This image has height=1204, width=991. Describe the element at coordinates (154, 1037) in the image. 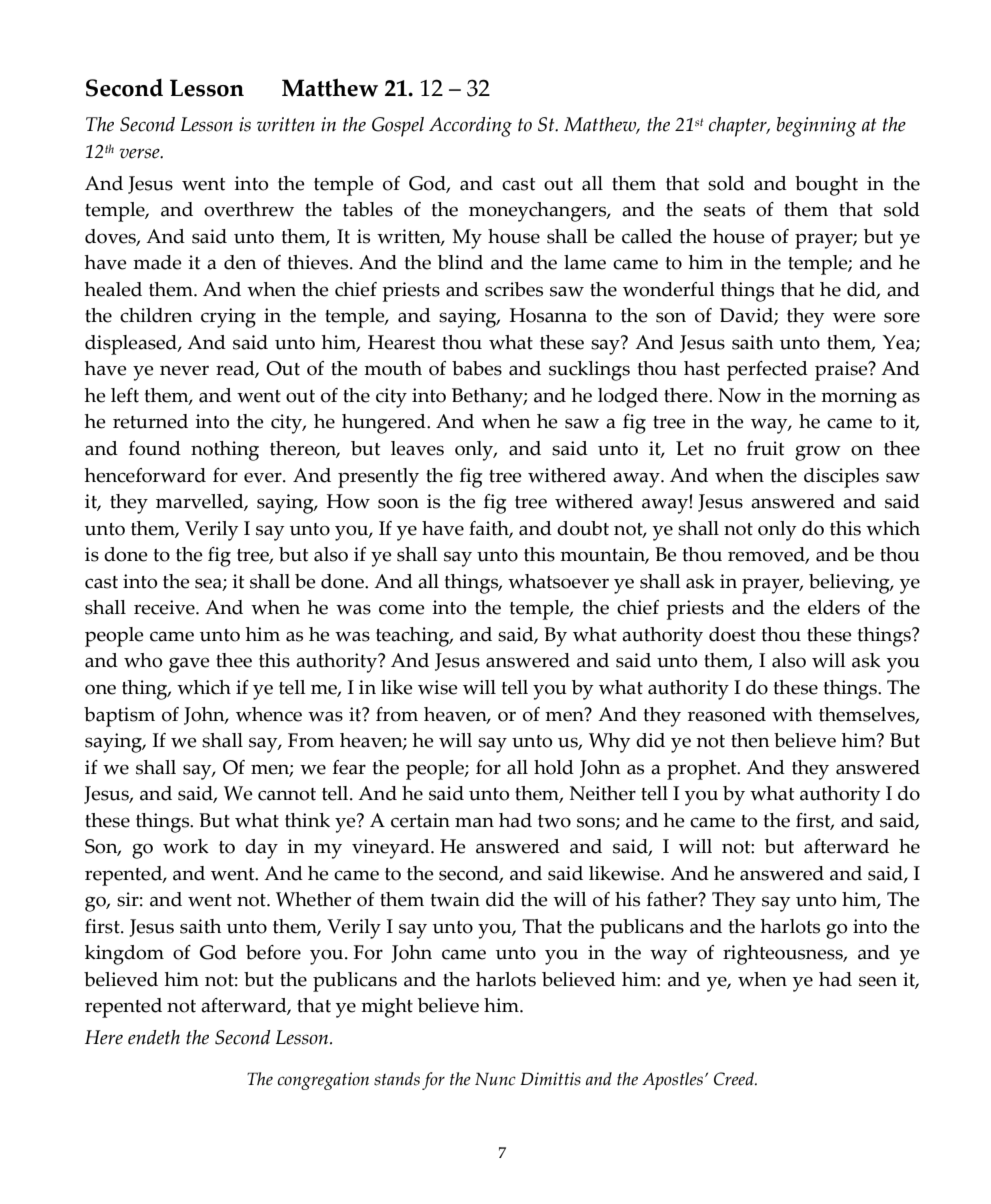

I see `endeth` at that location.
